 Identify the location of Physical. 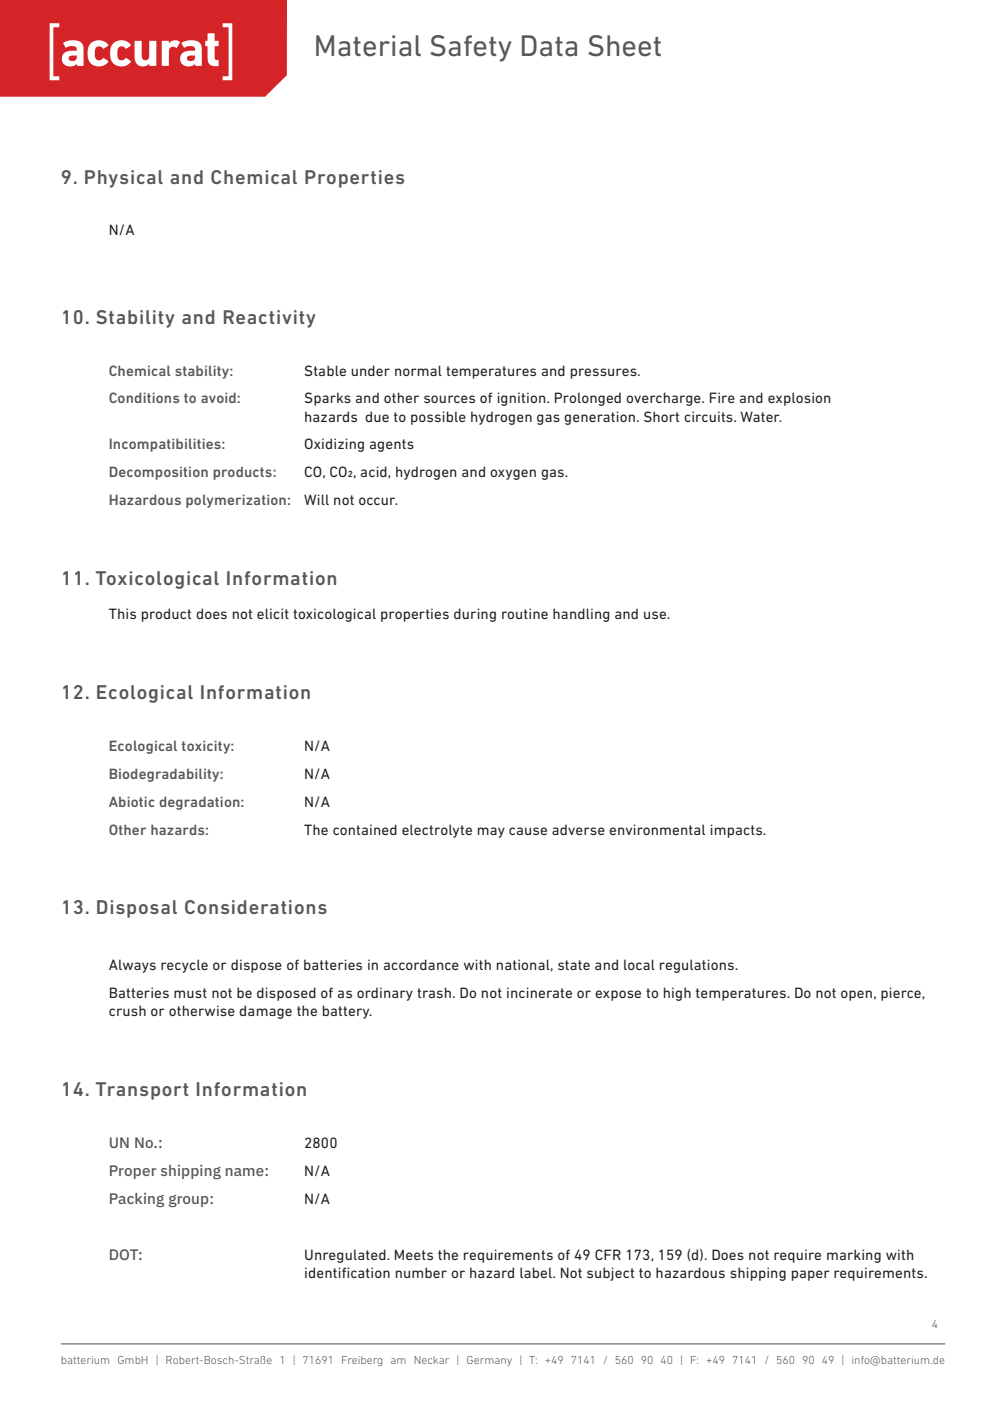
(124, 179).
